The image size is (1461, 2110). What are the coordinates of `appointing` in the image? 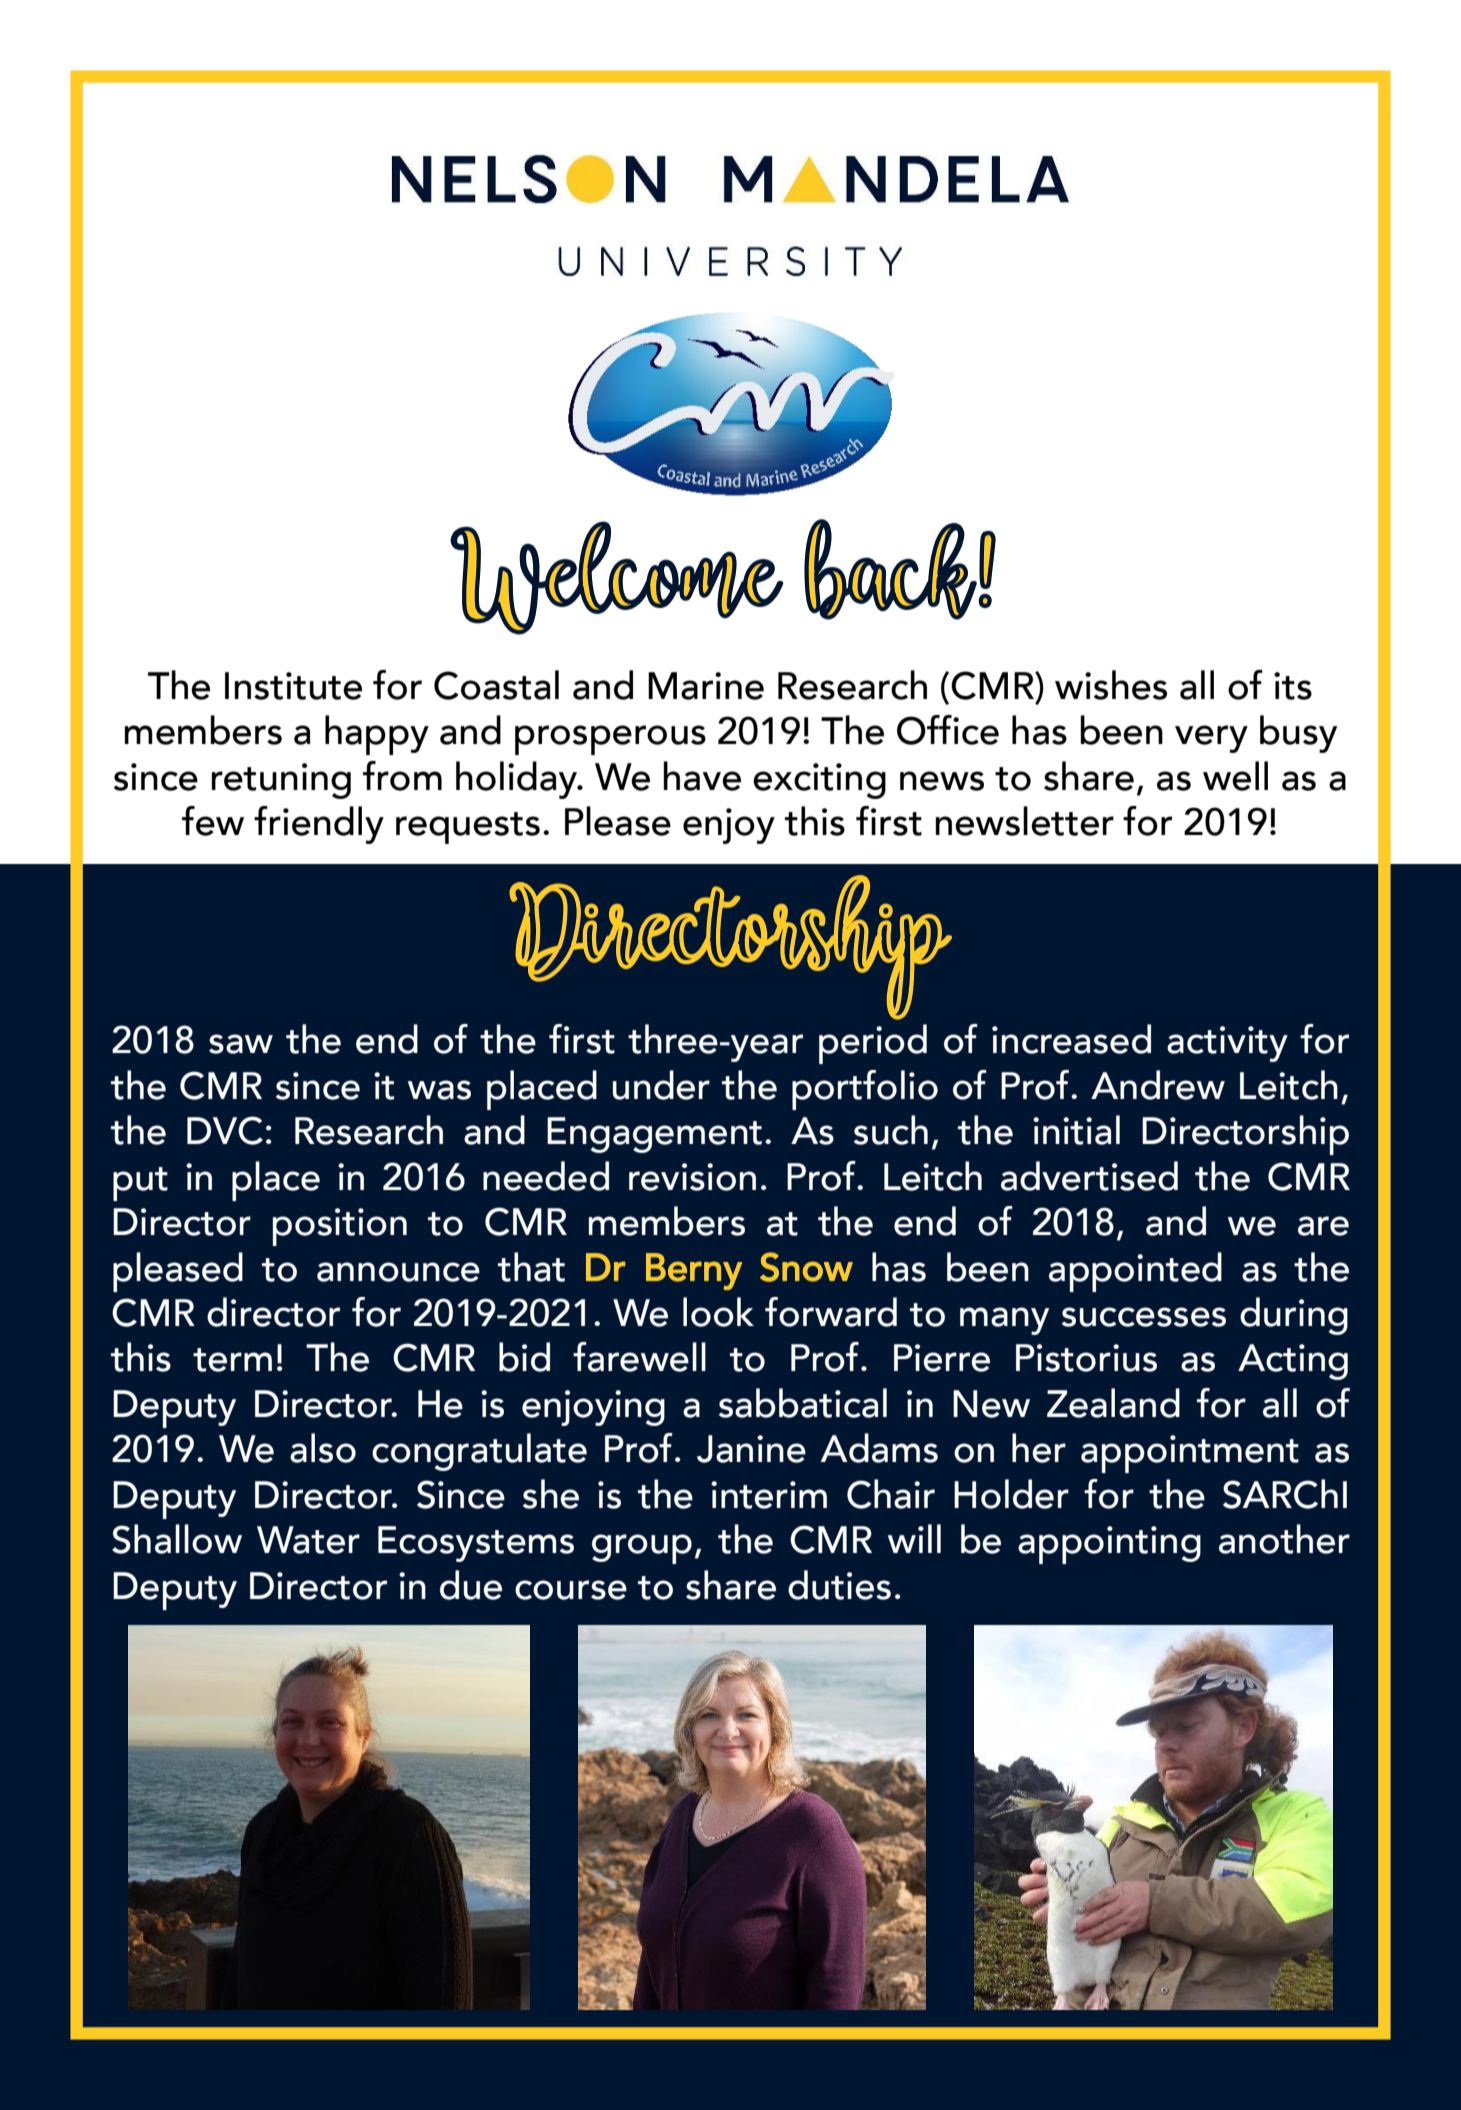 It's located at (1109, 1545).
